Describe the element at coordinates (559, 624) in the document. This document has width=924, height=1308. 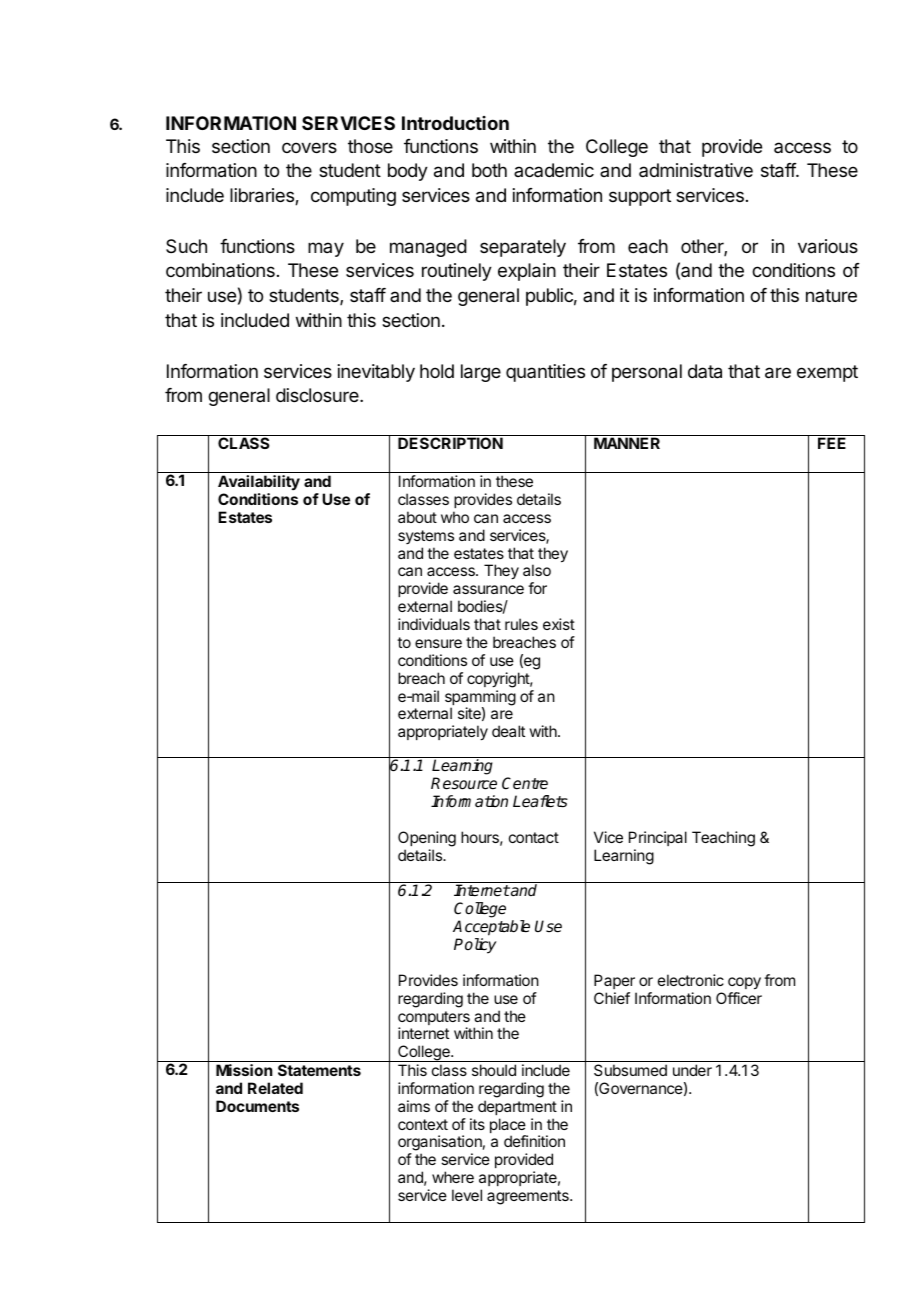
I see `exist` at that location.
